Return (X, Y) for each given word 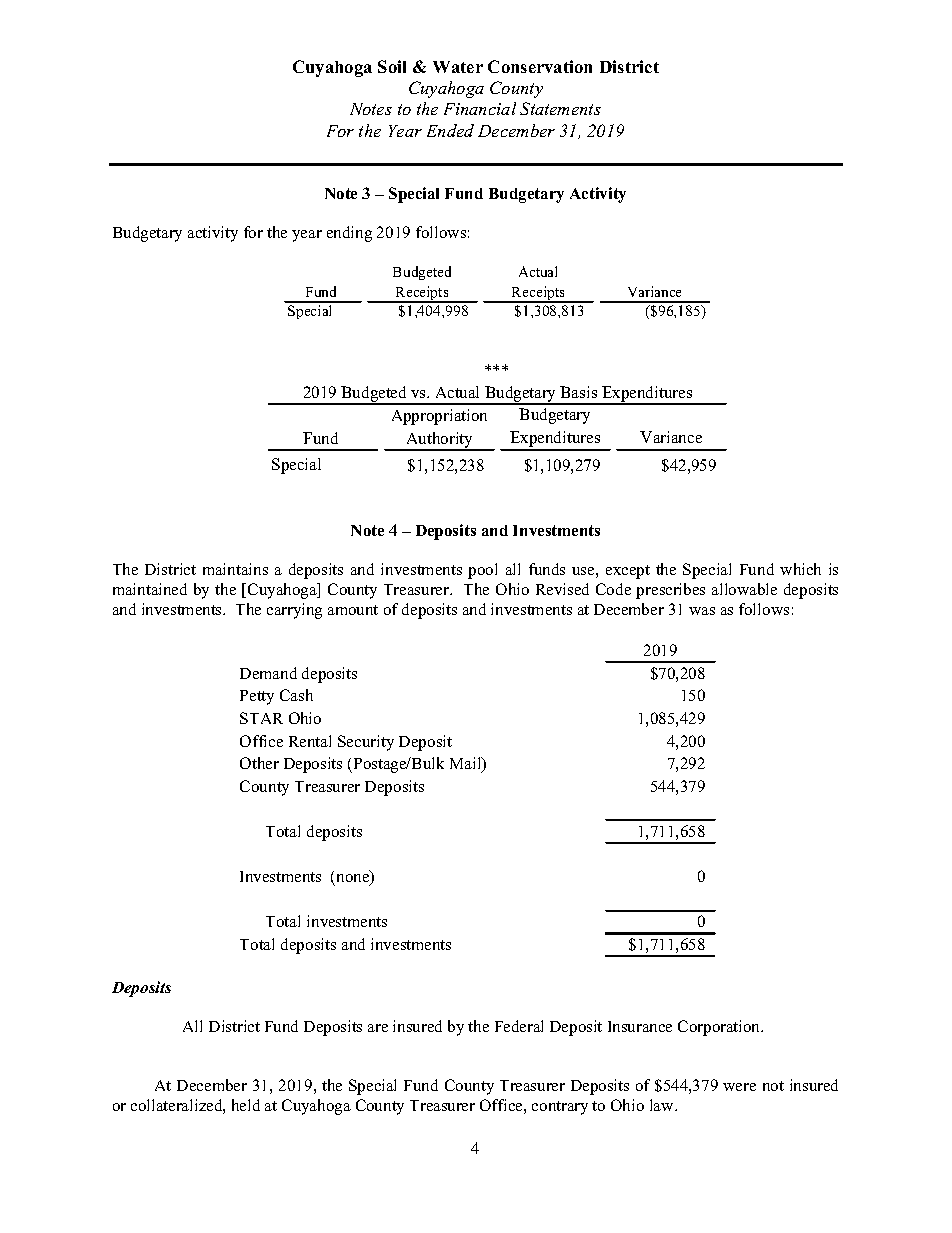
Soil (392, 66)
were (739, 1087)
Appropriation (439, 417)
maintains (235, 569)
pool (482, 571)
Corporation (720, 1028)
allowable (744, 589)
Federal (519, 1026)
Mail (467, 764)
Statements (560, 108)
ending (349, 234)
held (246, 1105)
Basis (578, 392)
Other (259, 763)
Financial (480, 108)
